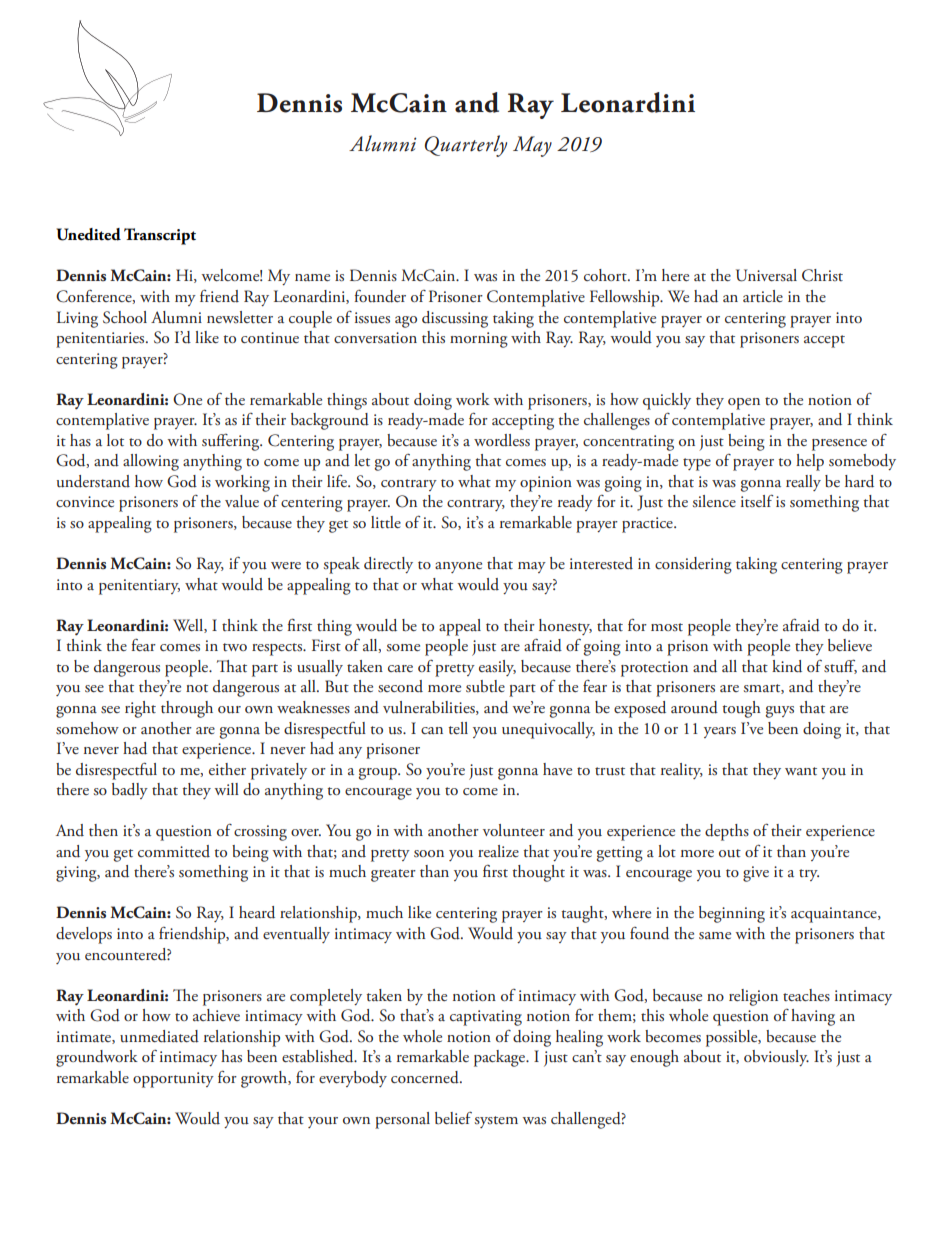 This document has width=952, height=1233. I want to click on opportunity, so click(173, 1080).
